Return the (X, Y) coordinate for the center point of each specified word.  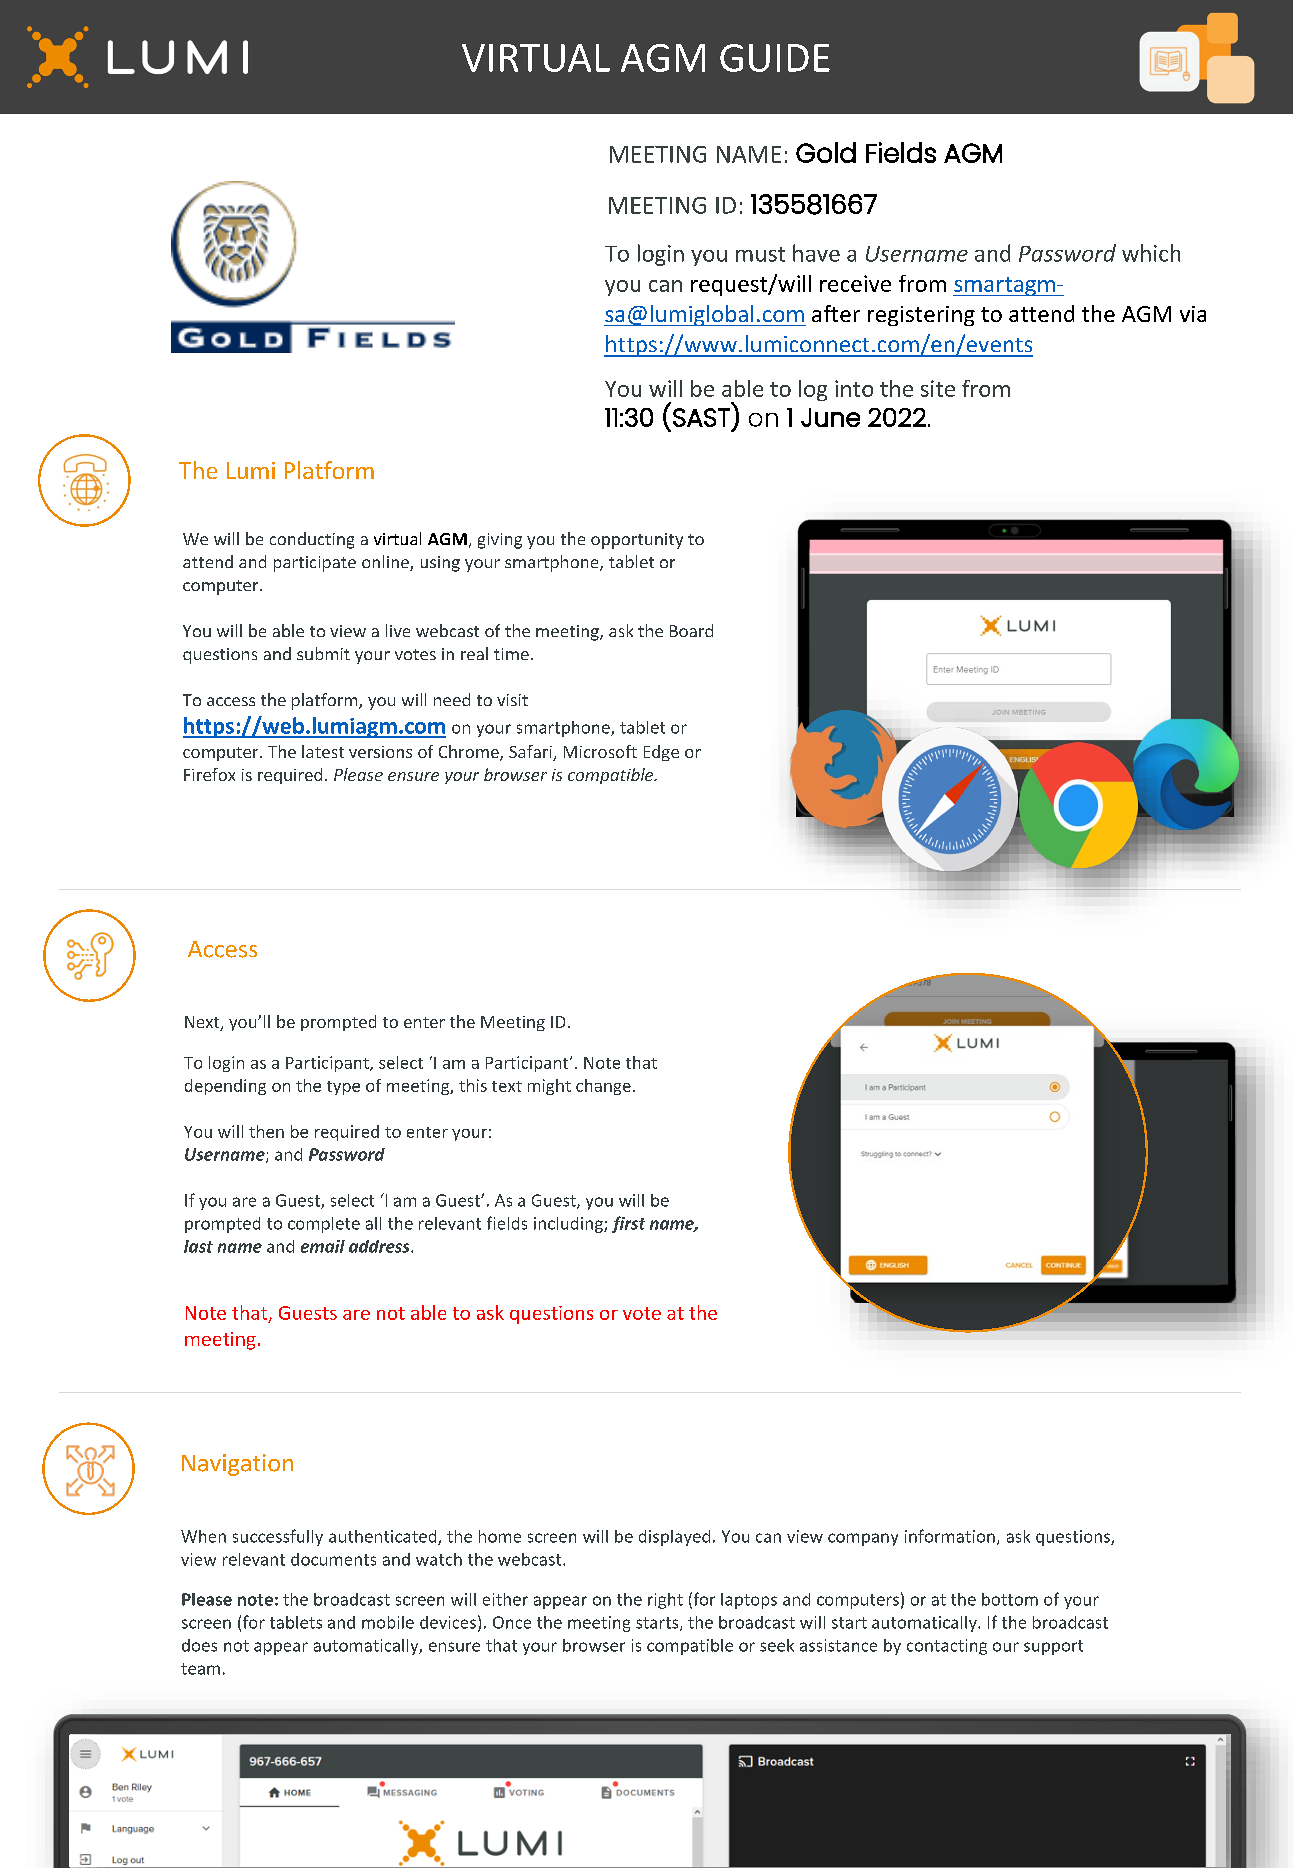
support (1053, 1647)
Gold (826, 152)
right (665, 1601)
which (1151, 253)
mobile (388, 1622)
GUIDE (775, 58)
